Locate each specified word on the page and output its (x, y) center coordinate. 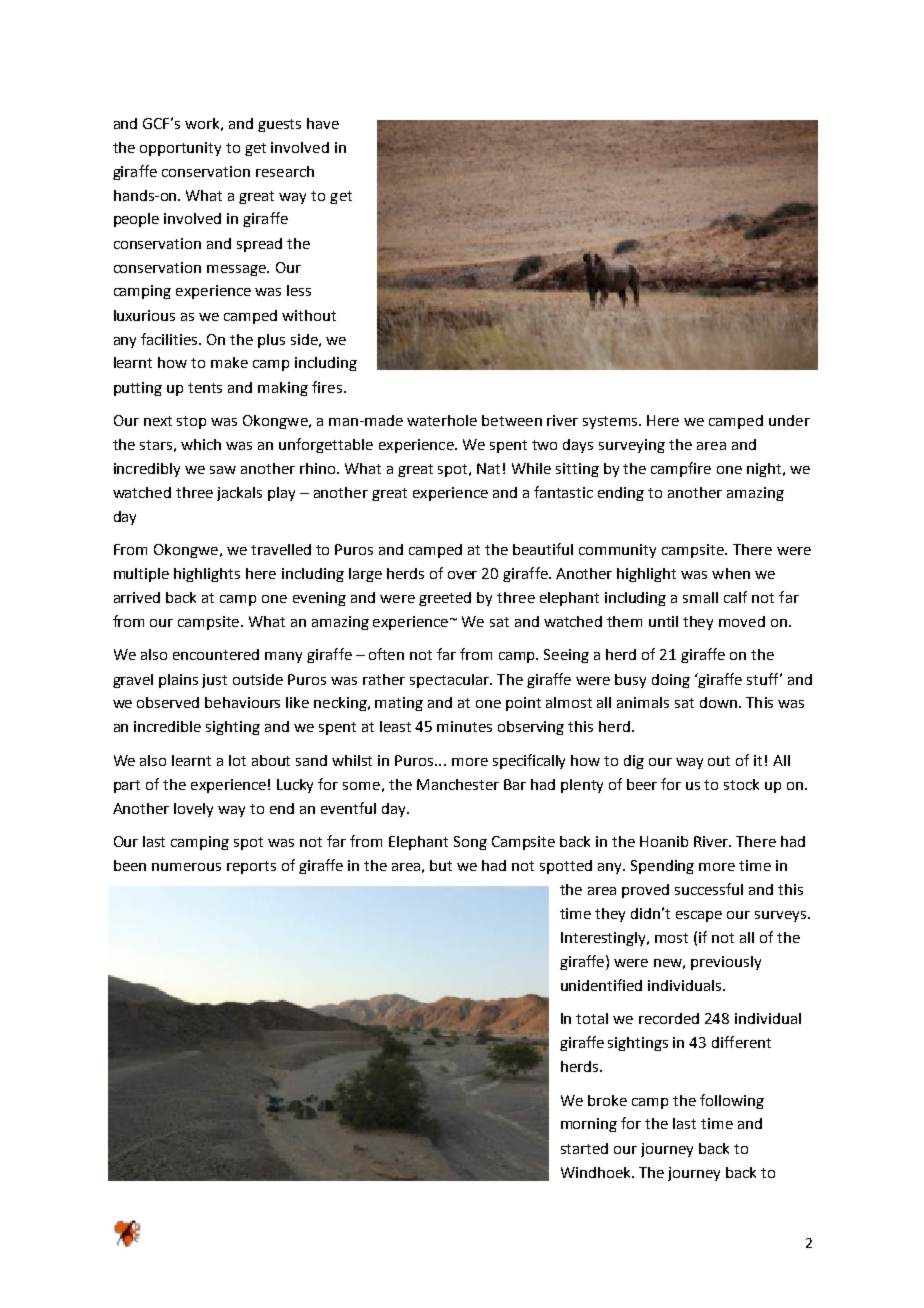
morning (589, 1125)
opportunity (180, 149)
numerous (186, 867)
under (789, 420)
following (732, 1101)
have (323, 123)
